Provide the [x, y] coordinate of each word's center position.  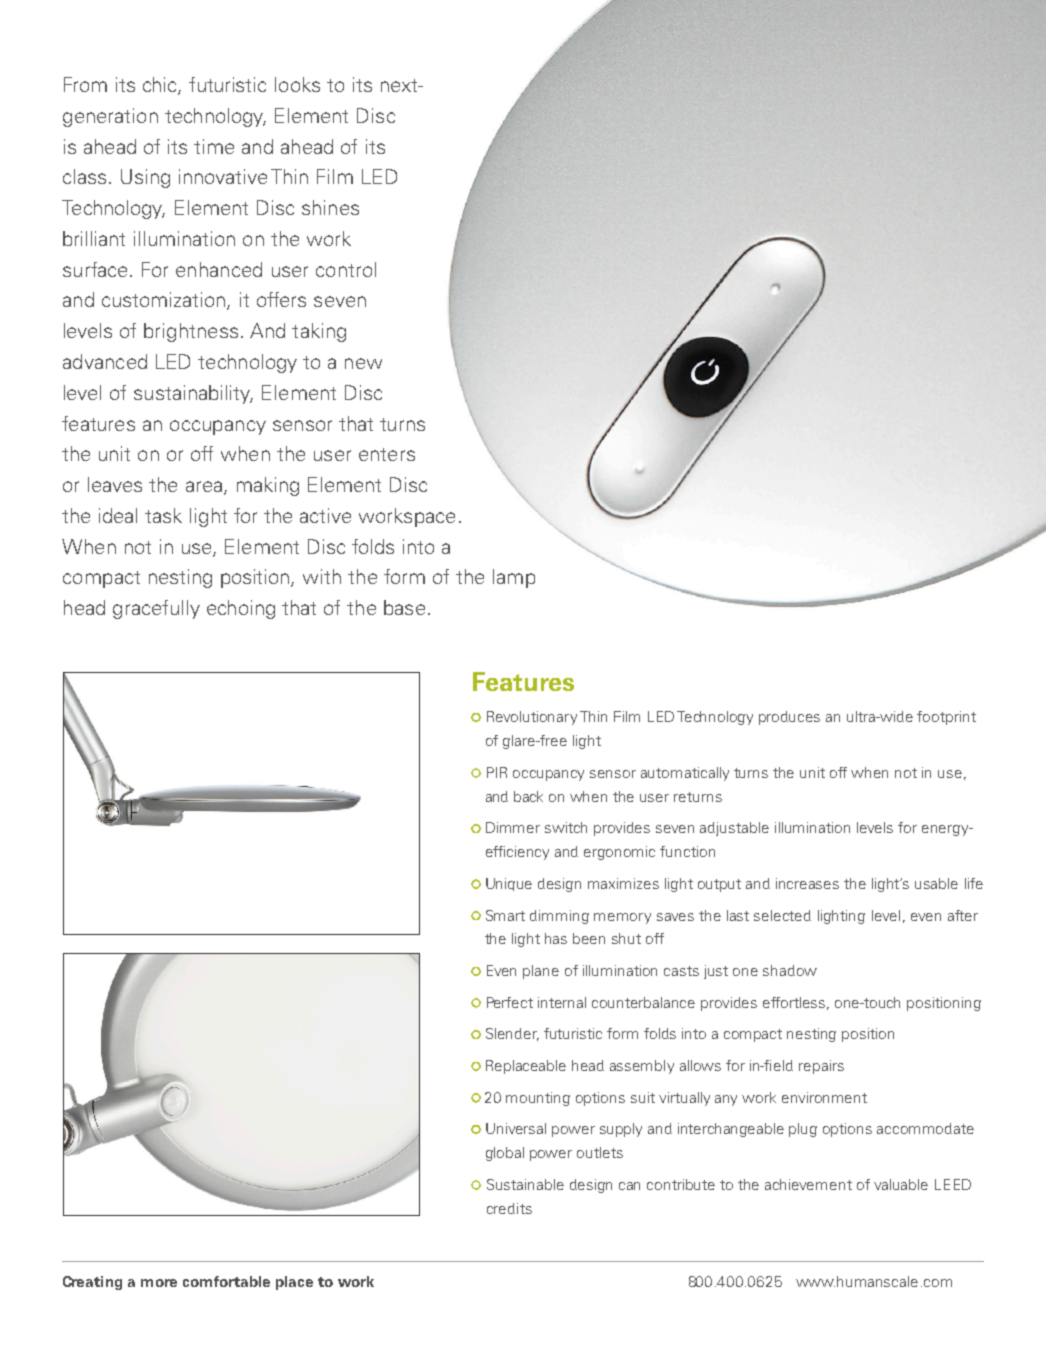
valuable [901, 1184]
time [214, 146]
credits [509, 1208]
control [346, 269]
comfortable [226, 1281]
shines [330, 207]
